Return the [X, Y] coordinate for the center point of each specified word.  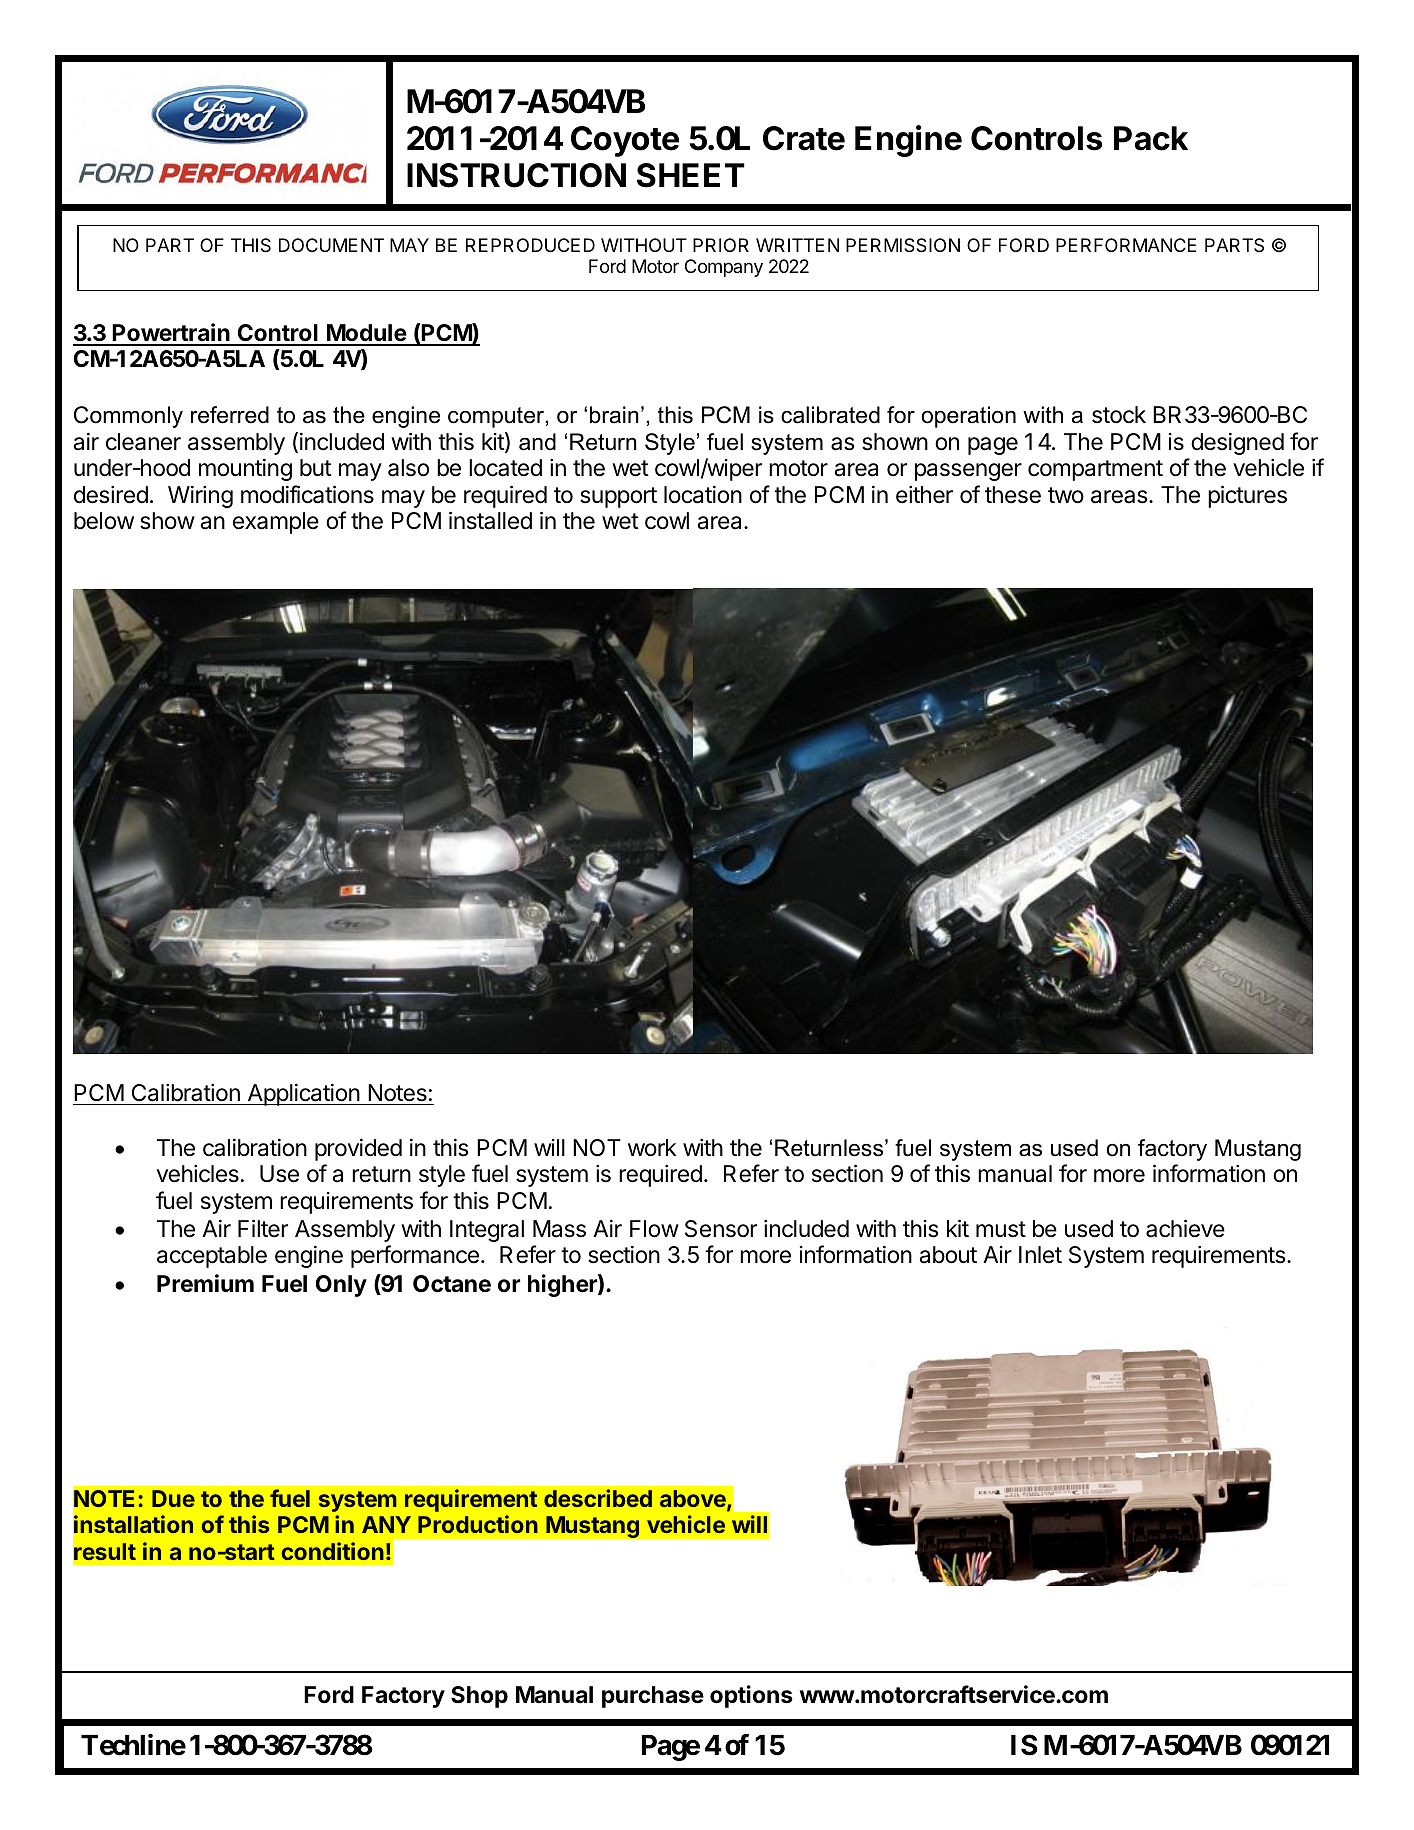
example [276, 523]
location [703, 495]
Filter [263, 1228]
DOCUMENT [331, 245]
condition [332, 1551]
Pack [1151, 138]
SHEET [691, 175]
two [1066, 495]
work [652, 1148]
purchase [653, 1697]
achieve [1185, 1228]
